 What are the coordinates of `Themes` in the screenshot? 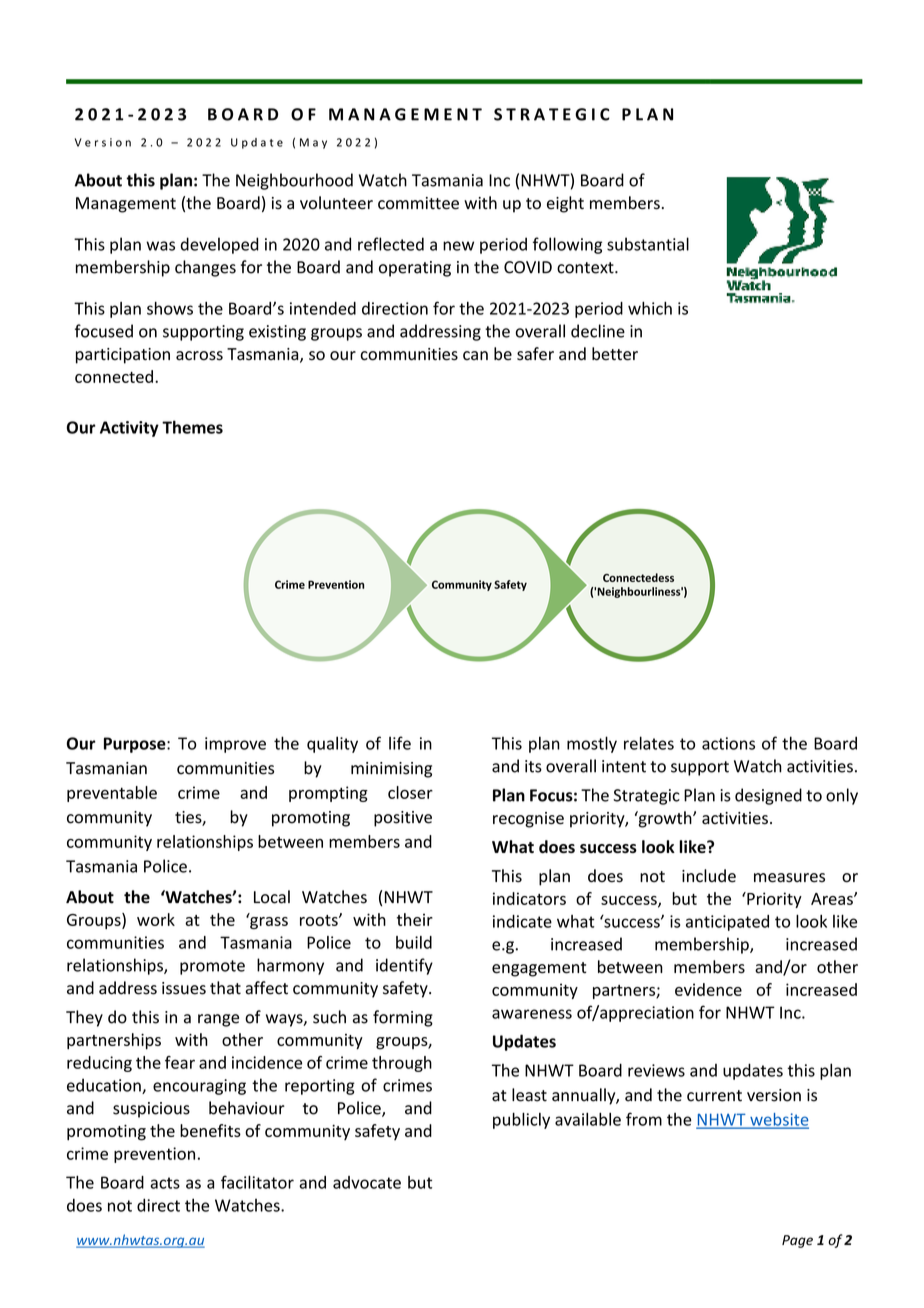 It's located at (192, 427).
